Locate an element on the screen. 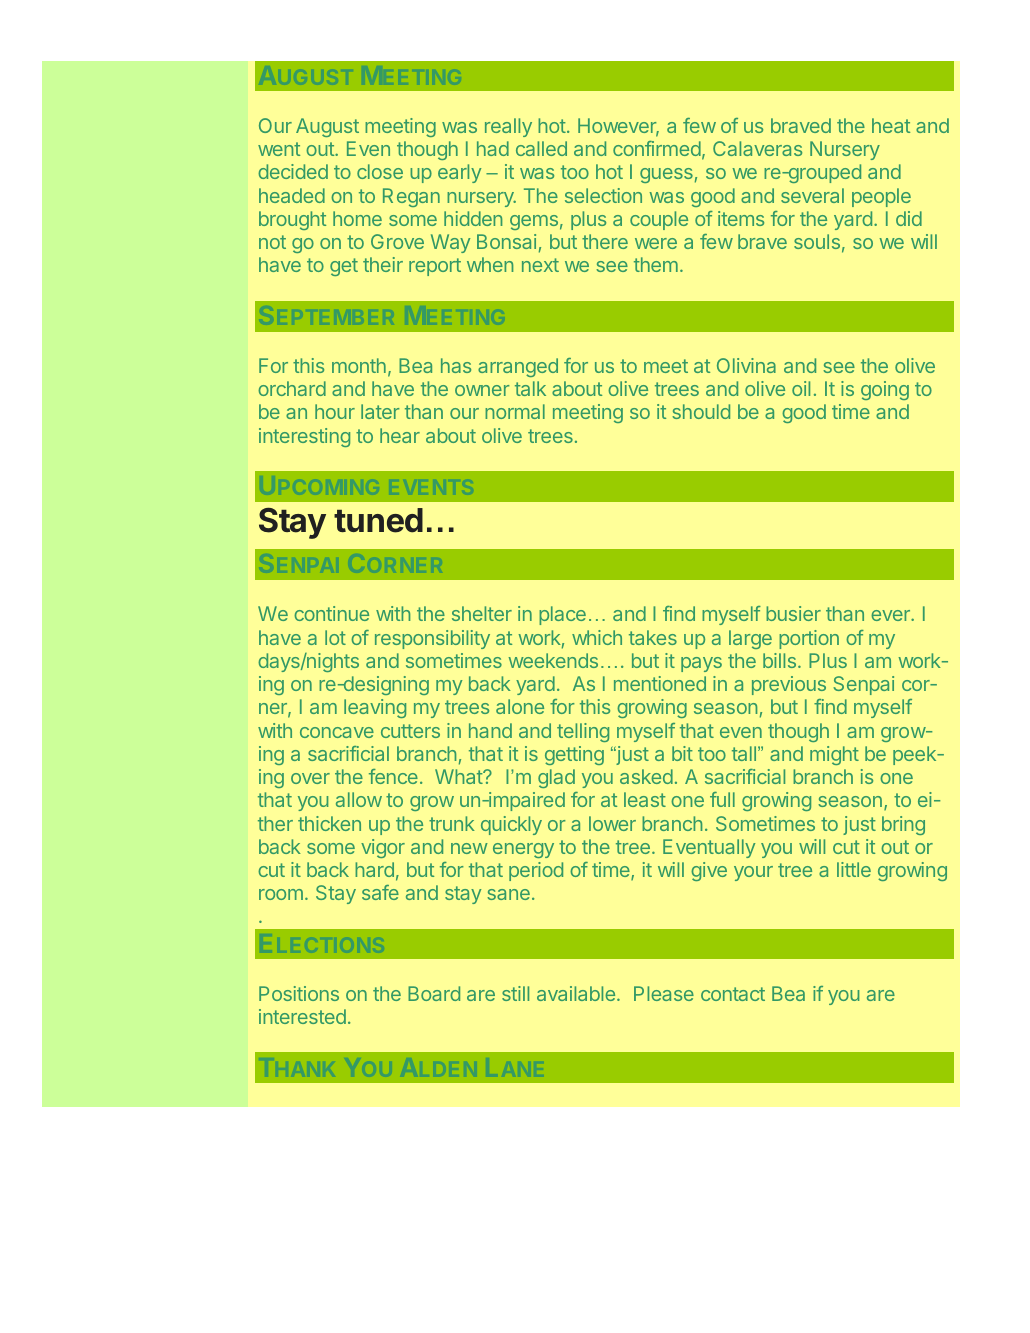 The width and height of the screenshot is (1030, 1333). talk is located at coordinates (530, 388).
